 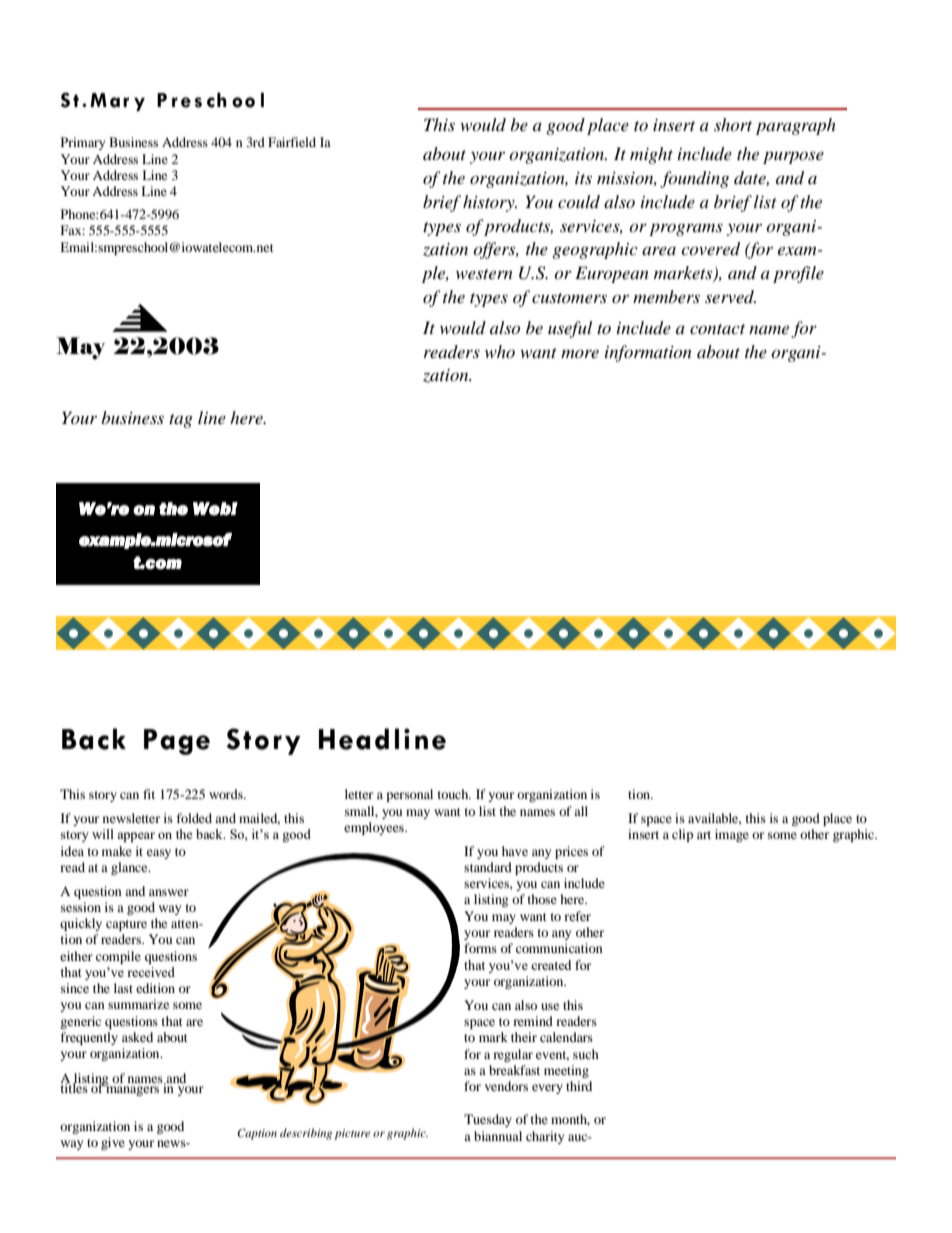 I want to click on third, so click(x=579, y=1086).
